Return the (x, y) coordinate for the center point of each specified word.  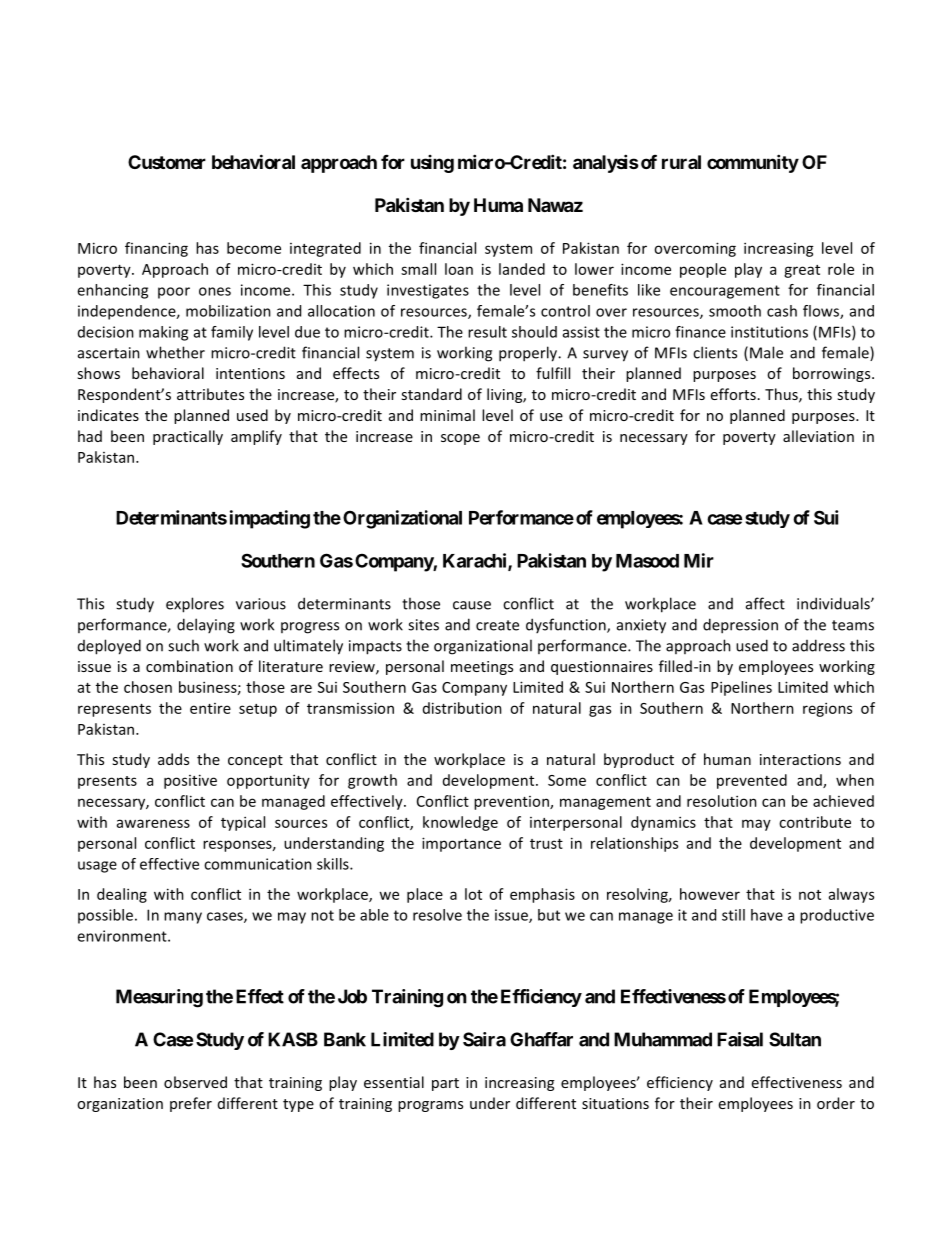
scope (460, 439)
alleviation (818, 436)
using (432, 164)
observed (195, 1082)
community (753, 163)
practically (188, 437)
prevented (752, 781)
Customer (167, 162)
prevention (512, 803)
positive (190, 781)
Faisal (740, 1039)
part (445, 1084)
